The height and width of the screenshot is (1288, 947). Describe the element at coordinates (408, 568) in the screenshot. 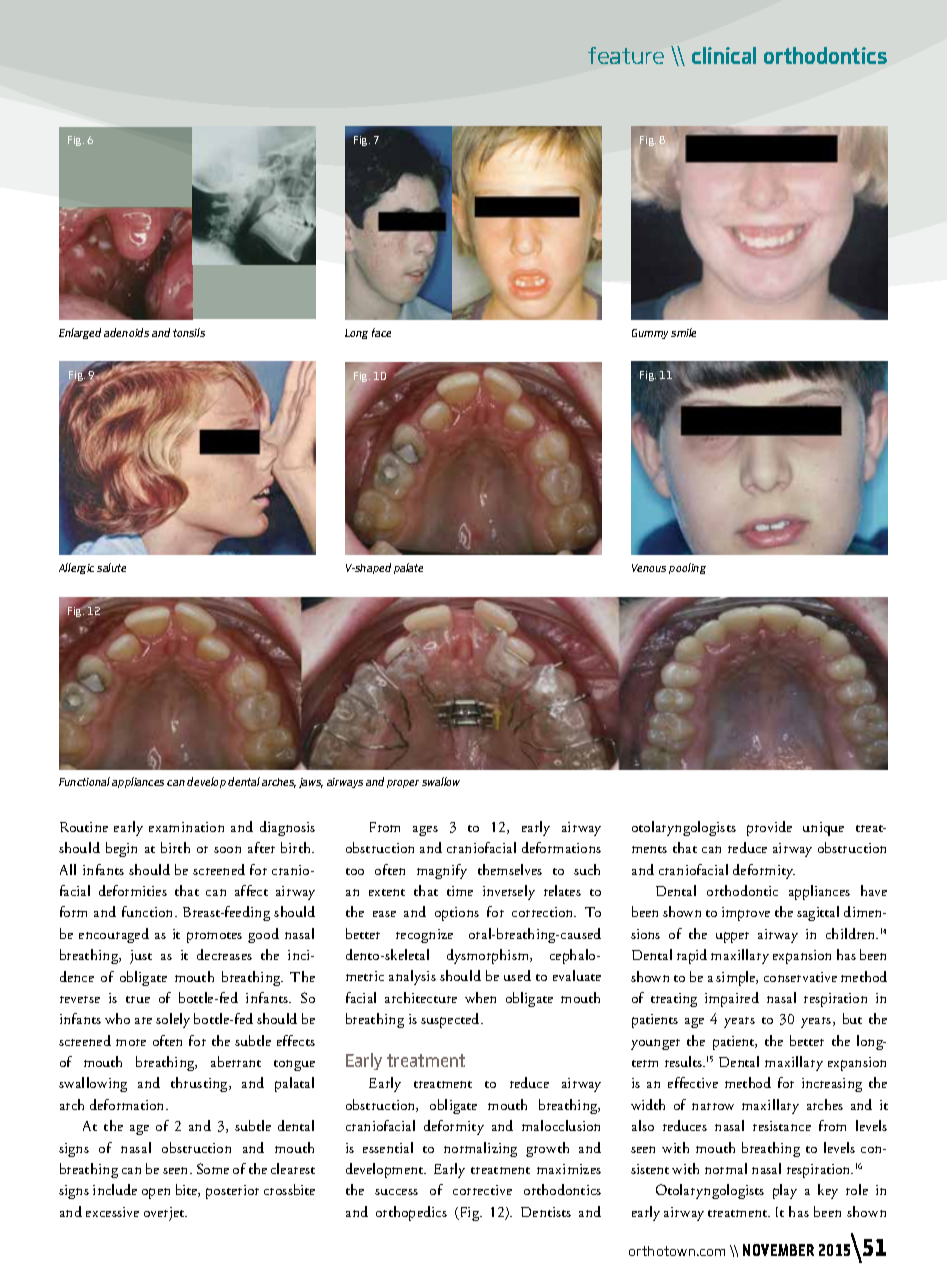

I see `palate` at that location.
